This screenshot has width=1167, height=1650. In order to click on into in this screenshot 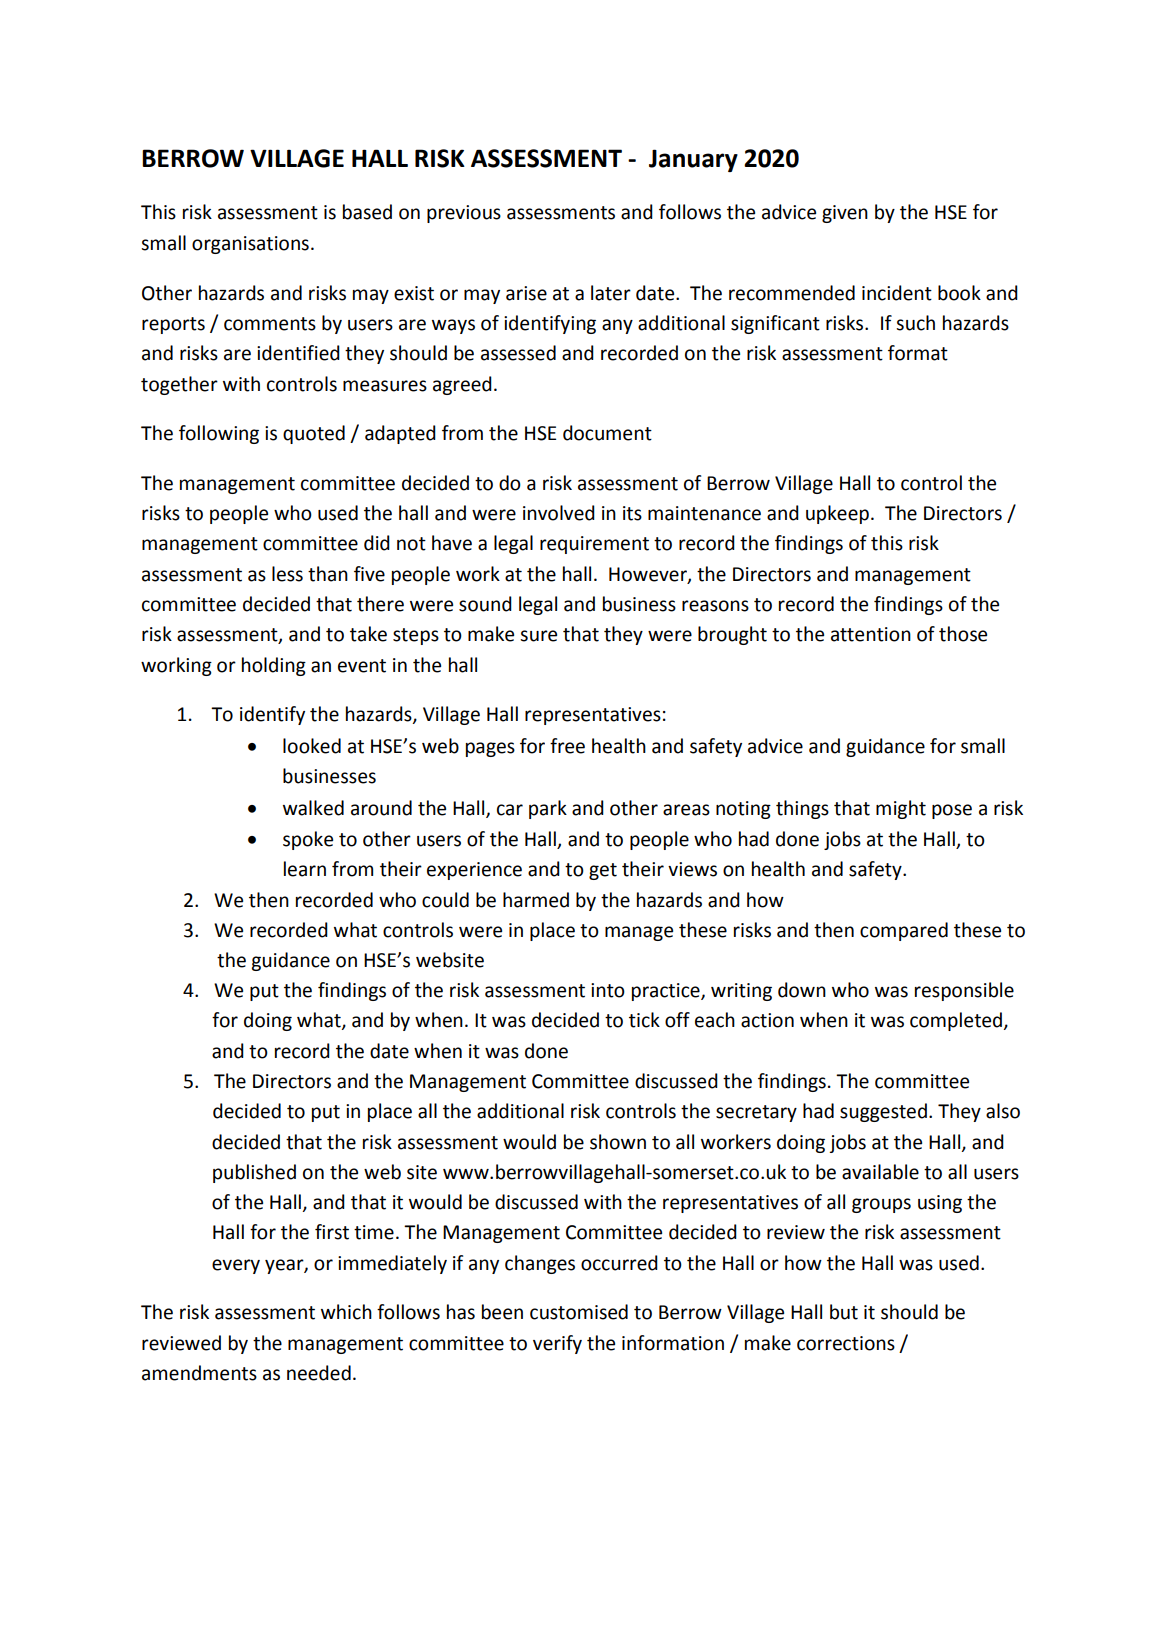, I will do `click(608, 990)`.
